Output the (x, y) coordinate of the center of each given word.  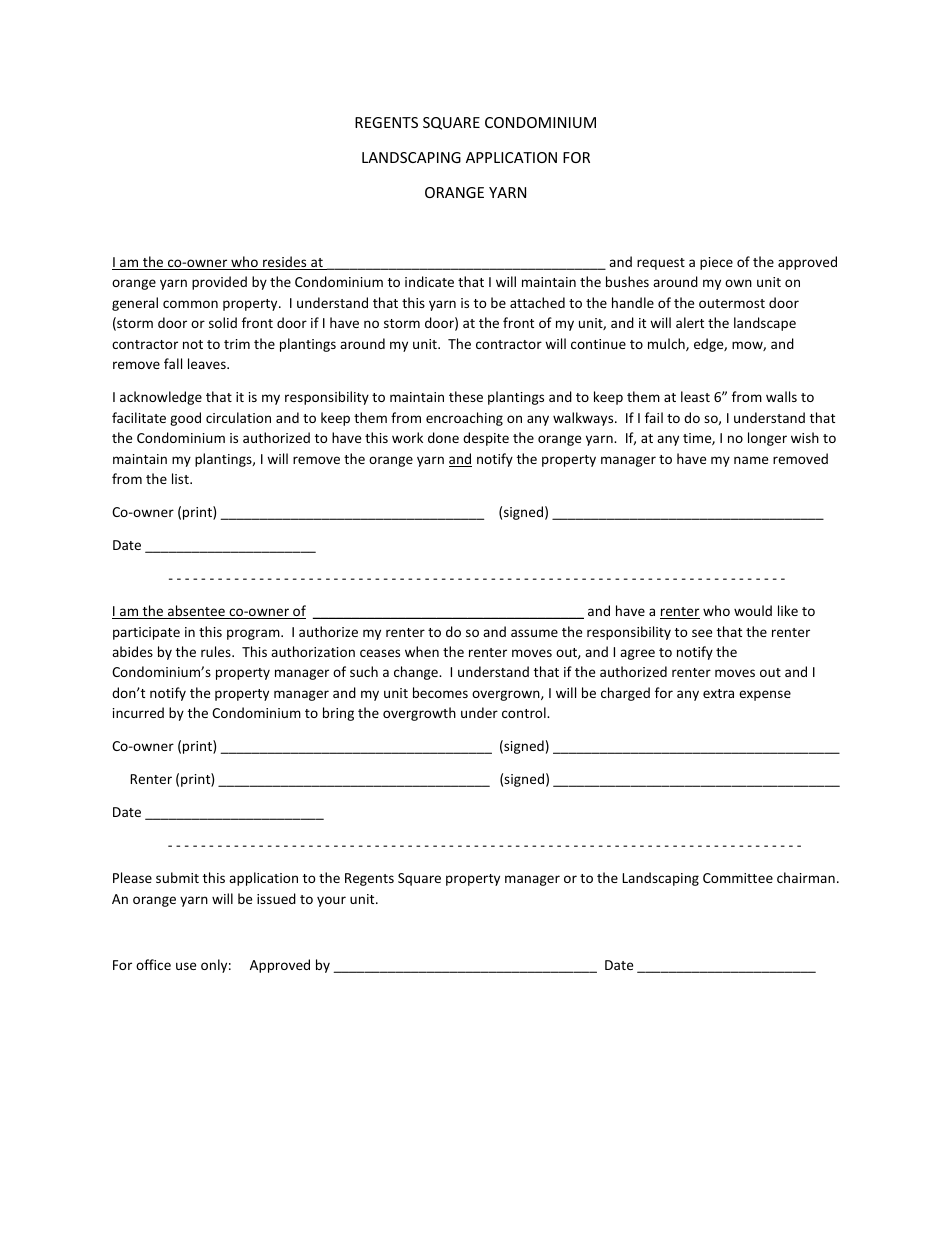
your (331, 901)
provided (219, 283)
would (753, 610)
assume (534, 633)
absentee (196, 612)
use (186, 966)
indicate (429, 281)
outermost (732, 303)
